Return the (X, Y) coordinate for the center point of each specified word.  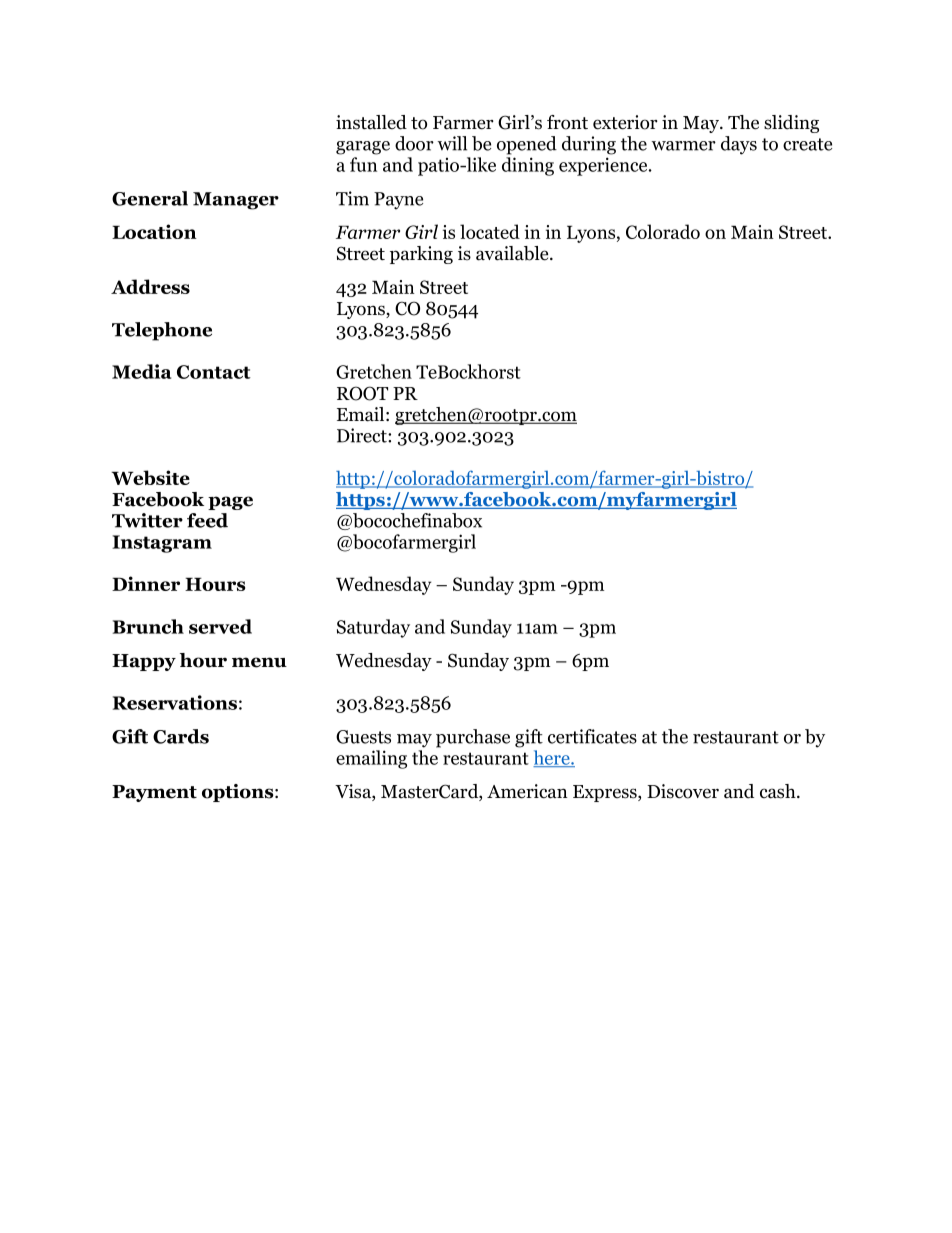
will (452, 143)
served (220, 626)
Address (150, 286)
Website (150, 477)
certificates (592, 736)
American (527, 791)
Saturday (373, 628)
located (490, 231)
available (513, 253)
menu (259, 662)
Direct (363, 435)
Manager (236, 201)
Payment (154, 793)
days (739, 145)
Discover (683, 791)
